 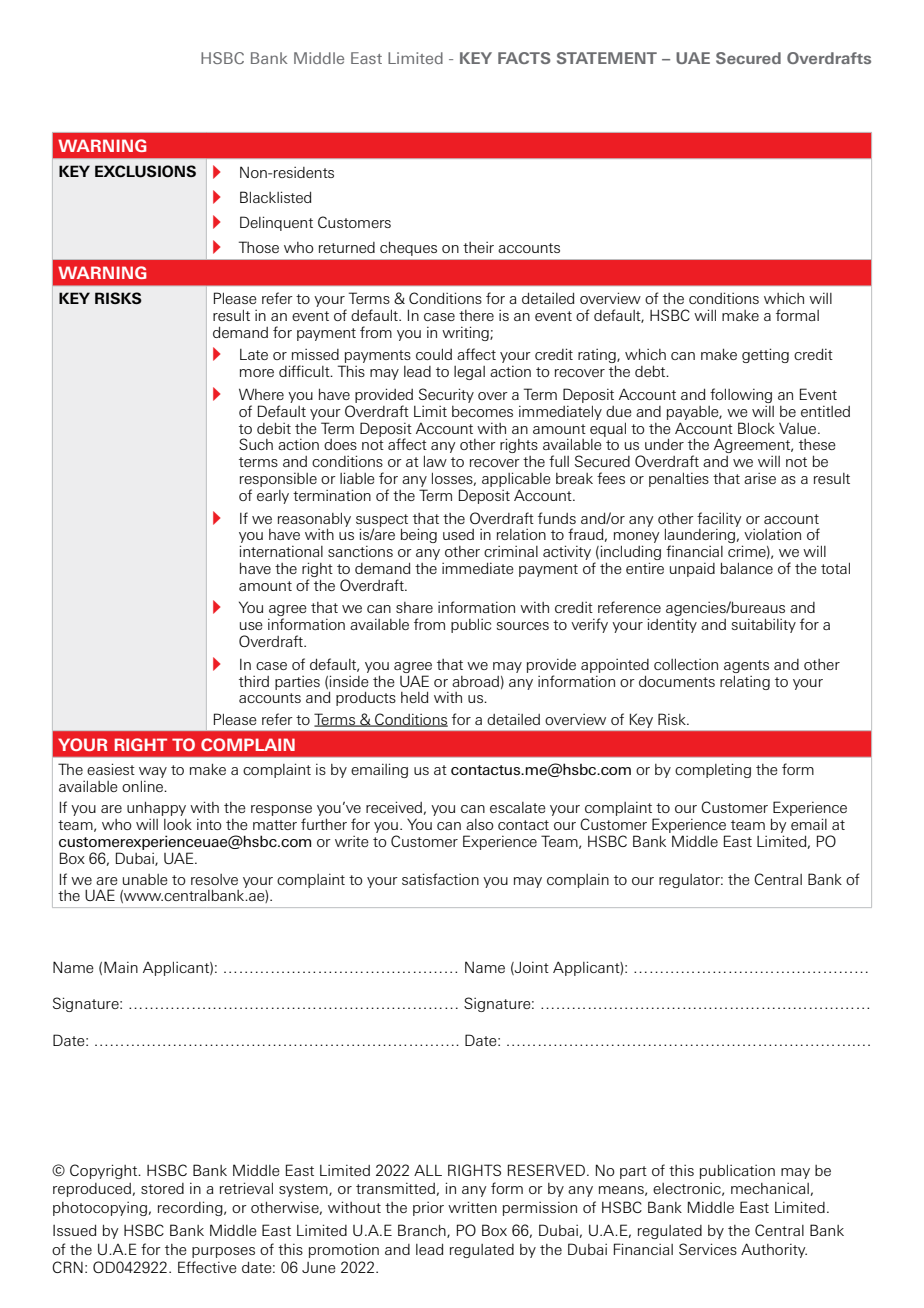 What do you see at coordinates (423, 1231) in the screenshot?
I see `Branch` at bounding box center [423, 1231].
